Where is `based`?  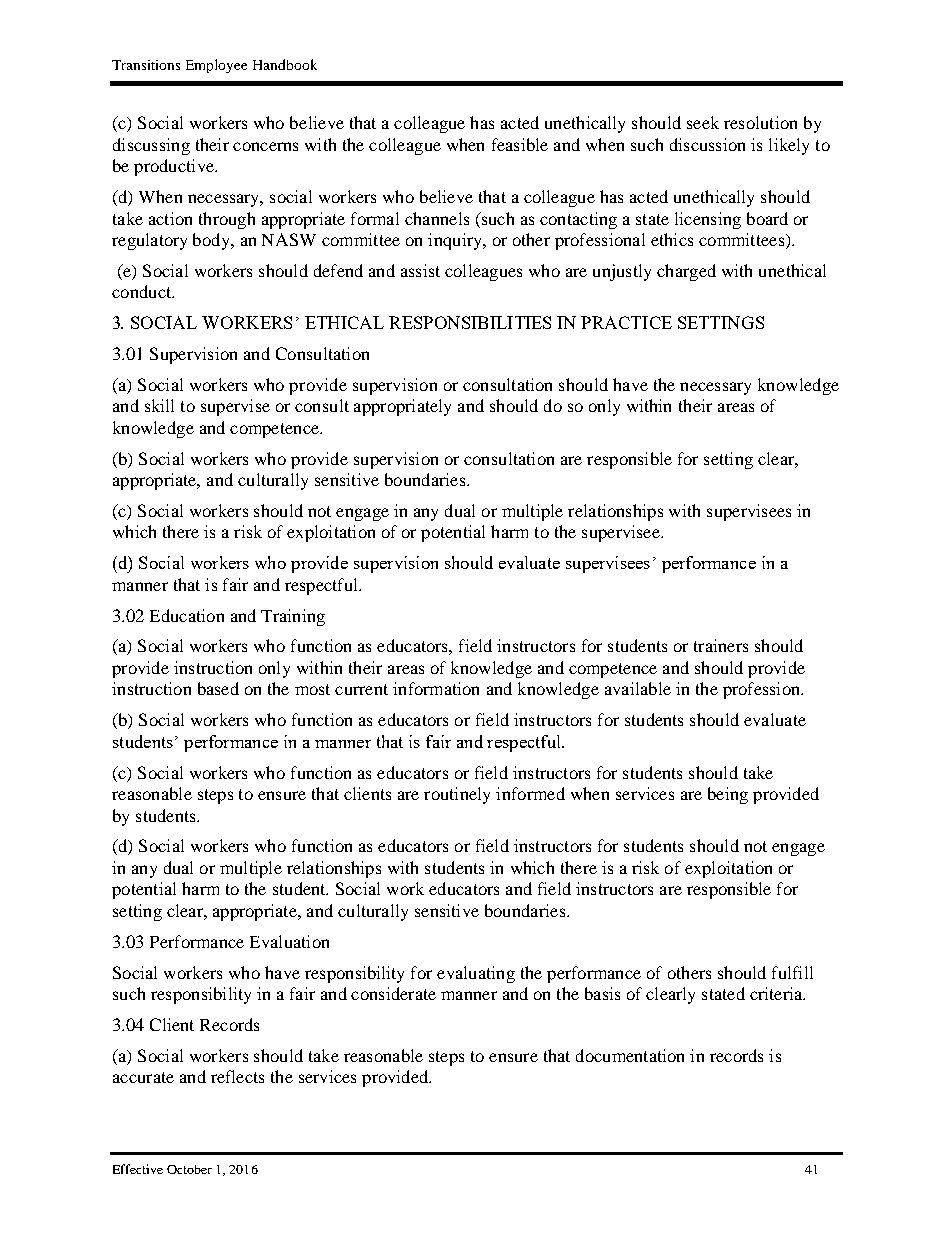 based is located at coordinates (218, 688).
